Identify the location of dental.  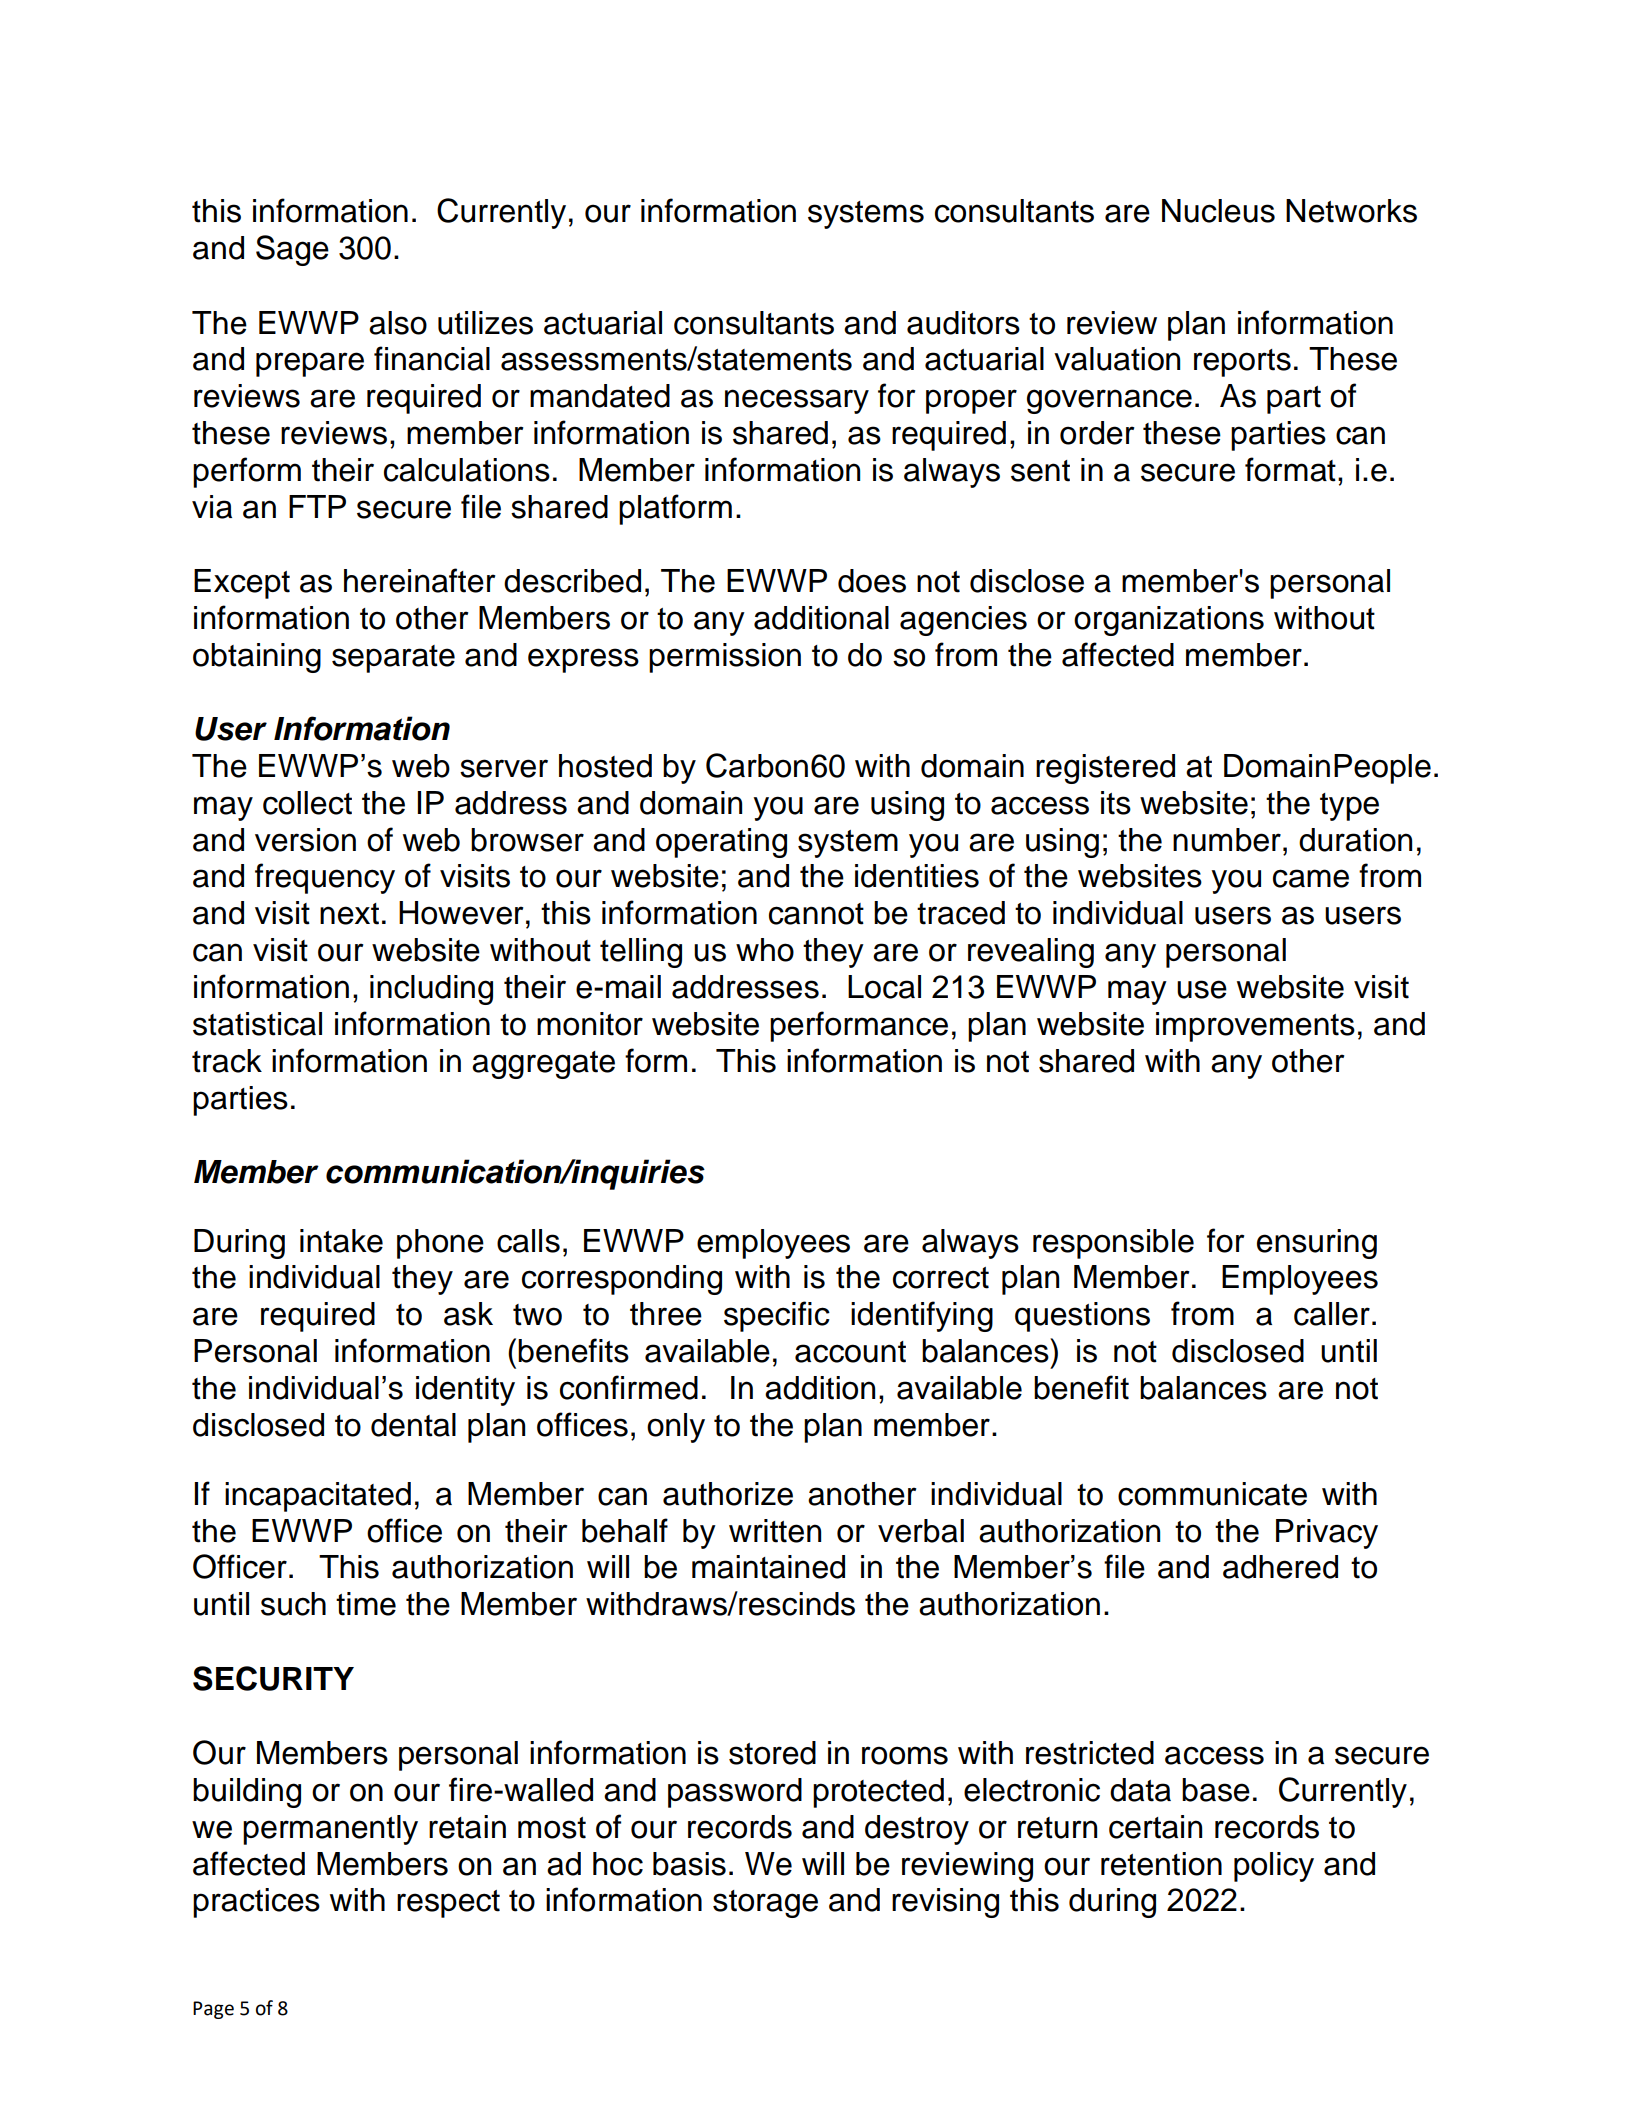
(413, 1425).
